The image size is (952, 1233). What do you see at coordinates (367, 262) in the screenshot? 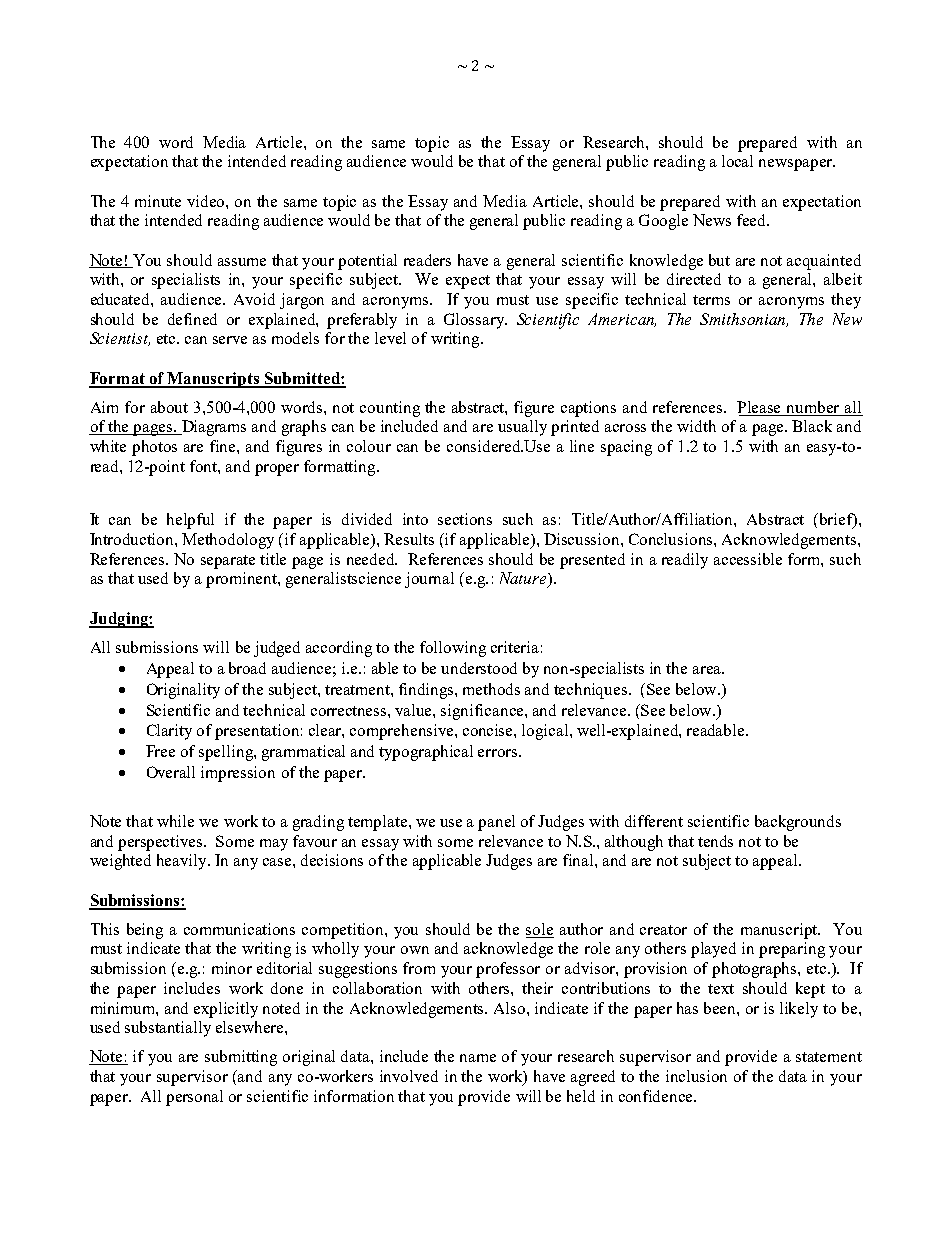
I see `potential` at bounding box center [367, 262].
